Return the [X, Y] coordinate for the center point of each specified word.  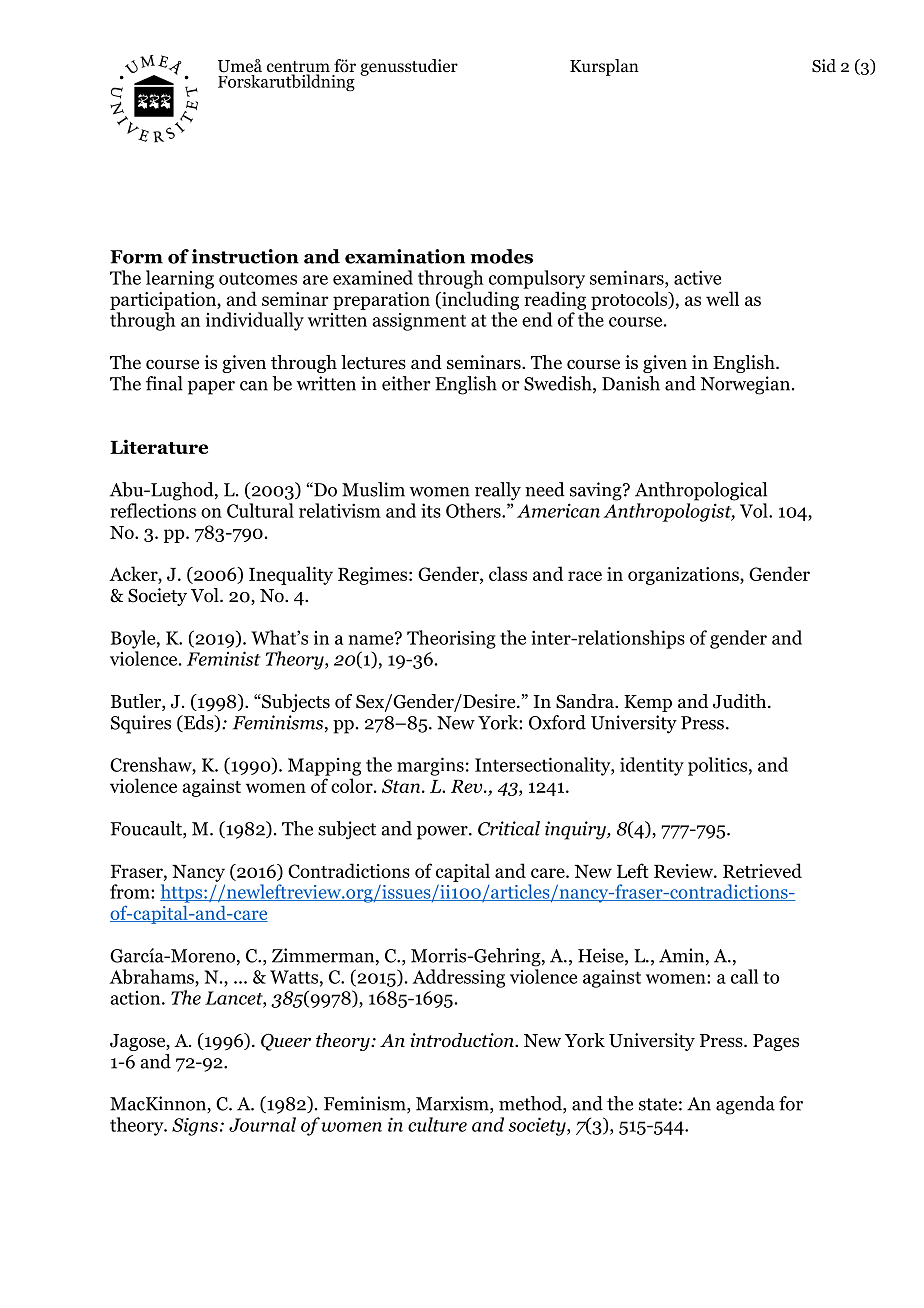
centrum [298, 68]
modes [501, 256]
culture [437, 1124]
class [508, 573]
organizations [684, 576]
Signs [195, 1127]
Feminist [223, 658]
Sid [824, 66]
